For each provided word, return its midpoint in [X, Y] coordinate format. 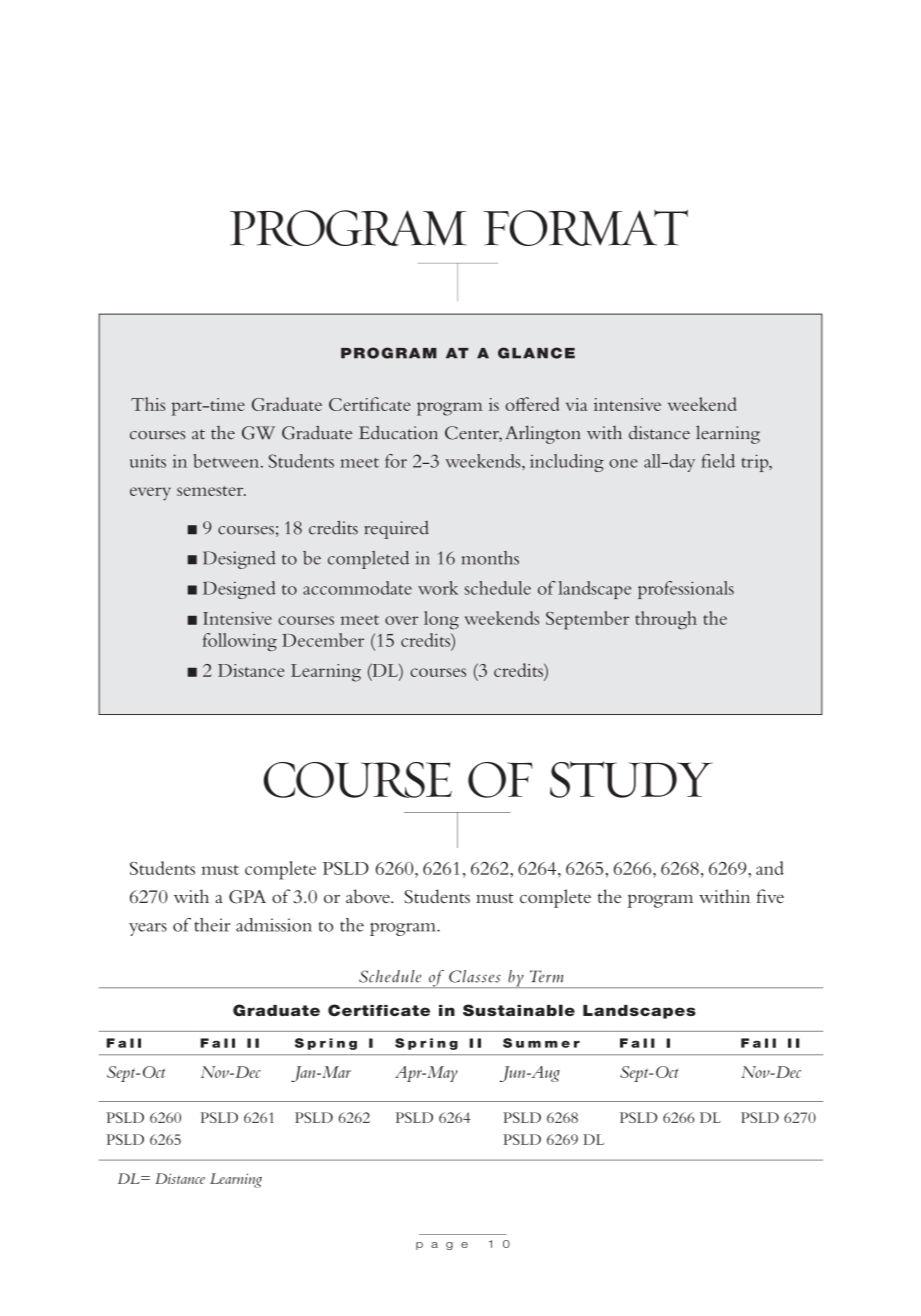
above [369, 896]
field [718, 461]
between [227, 461]
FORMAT [585, 227]
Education [398, 432]
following [239, 642]
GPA [247, 897]
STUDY [631, 779]
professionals [686, 590]
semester [211, 491]
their [212, 925]
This [148, 404]
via [576, 404]
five [770, 896]
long [441, 620]
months [490, 558]
